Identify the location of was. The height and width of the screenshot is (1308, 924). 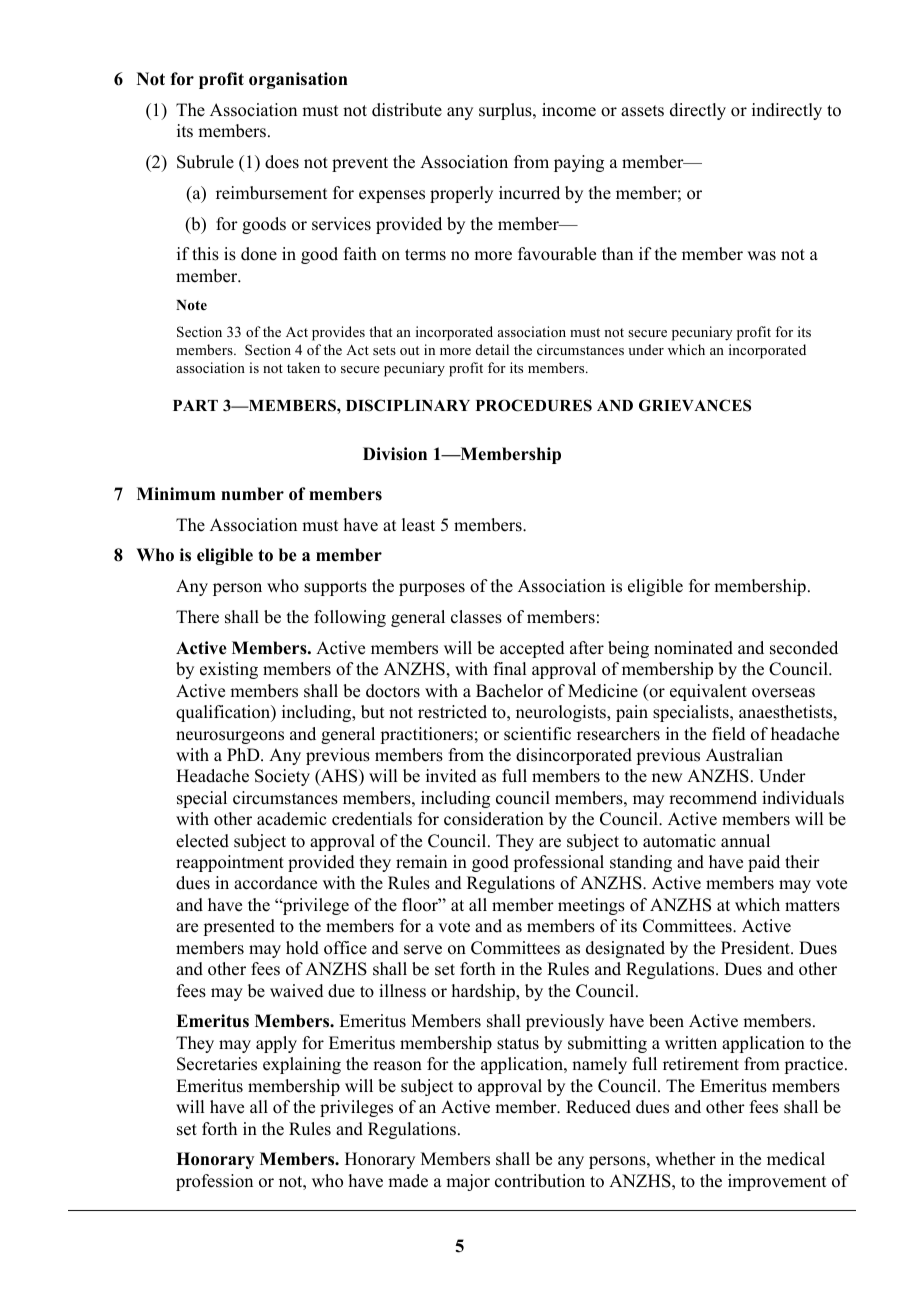
(761, 256).
